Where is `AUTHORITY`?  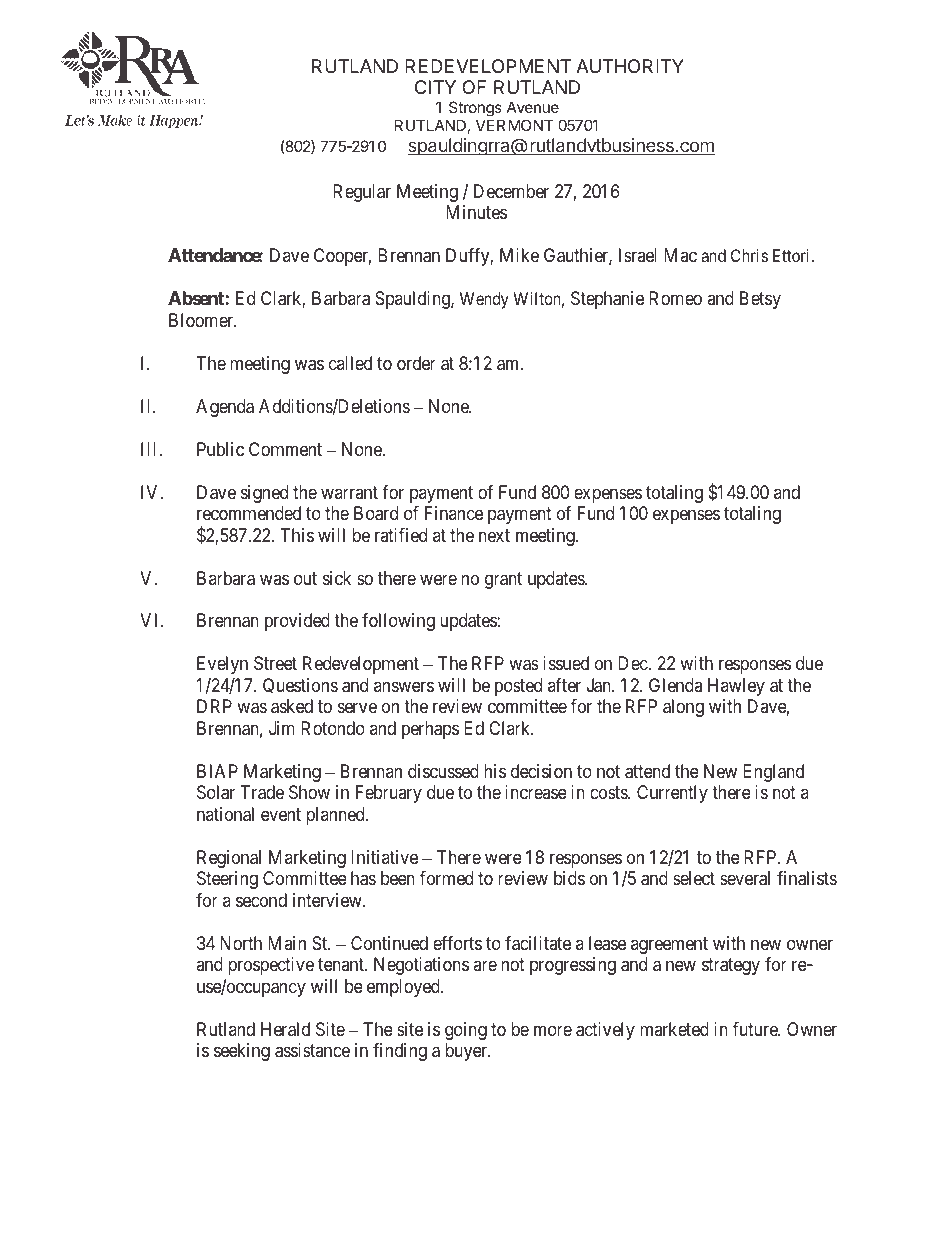
AUTHORITY is located at coordinates (630, 66).
